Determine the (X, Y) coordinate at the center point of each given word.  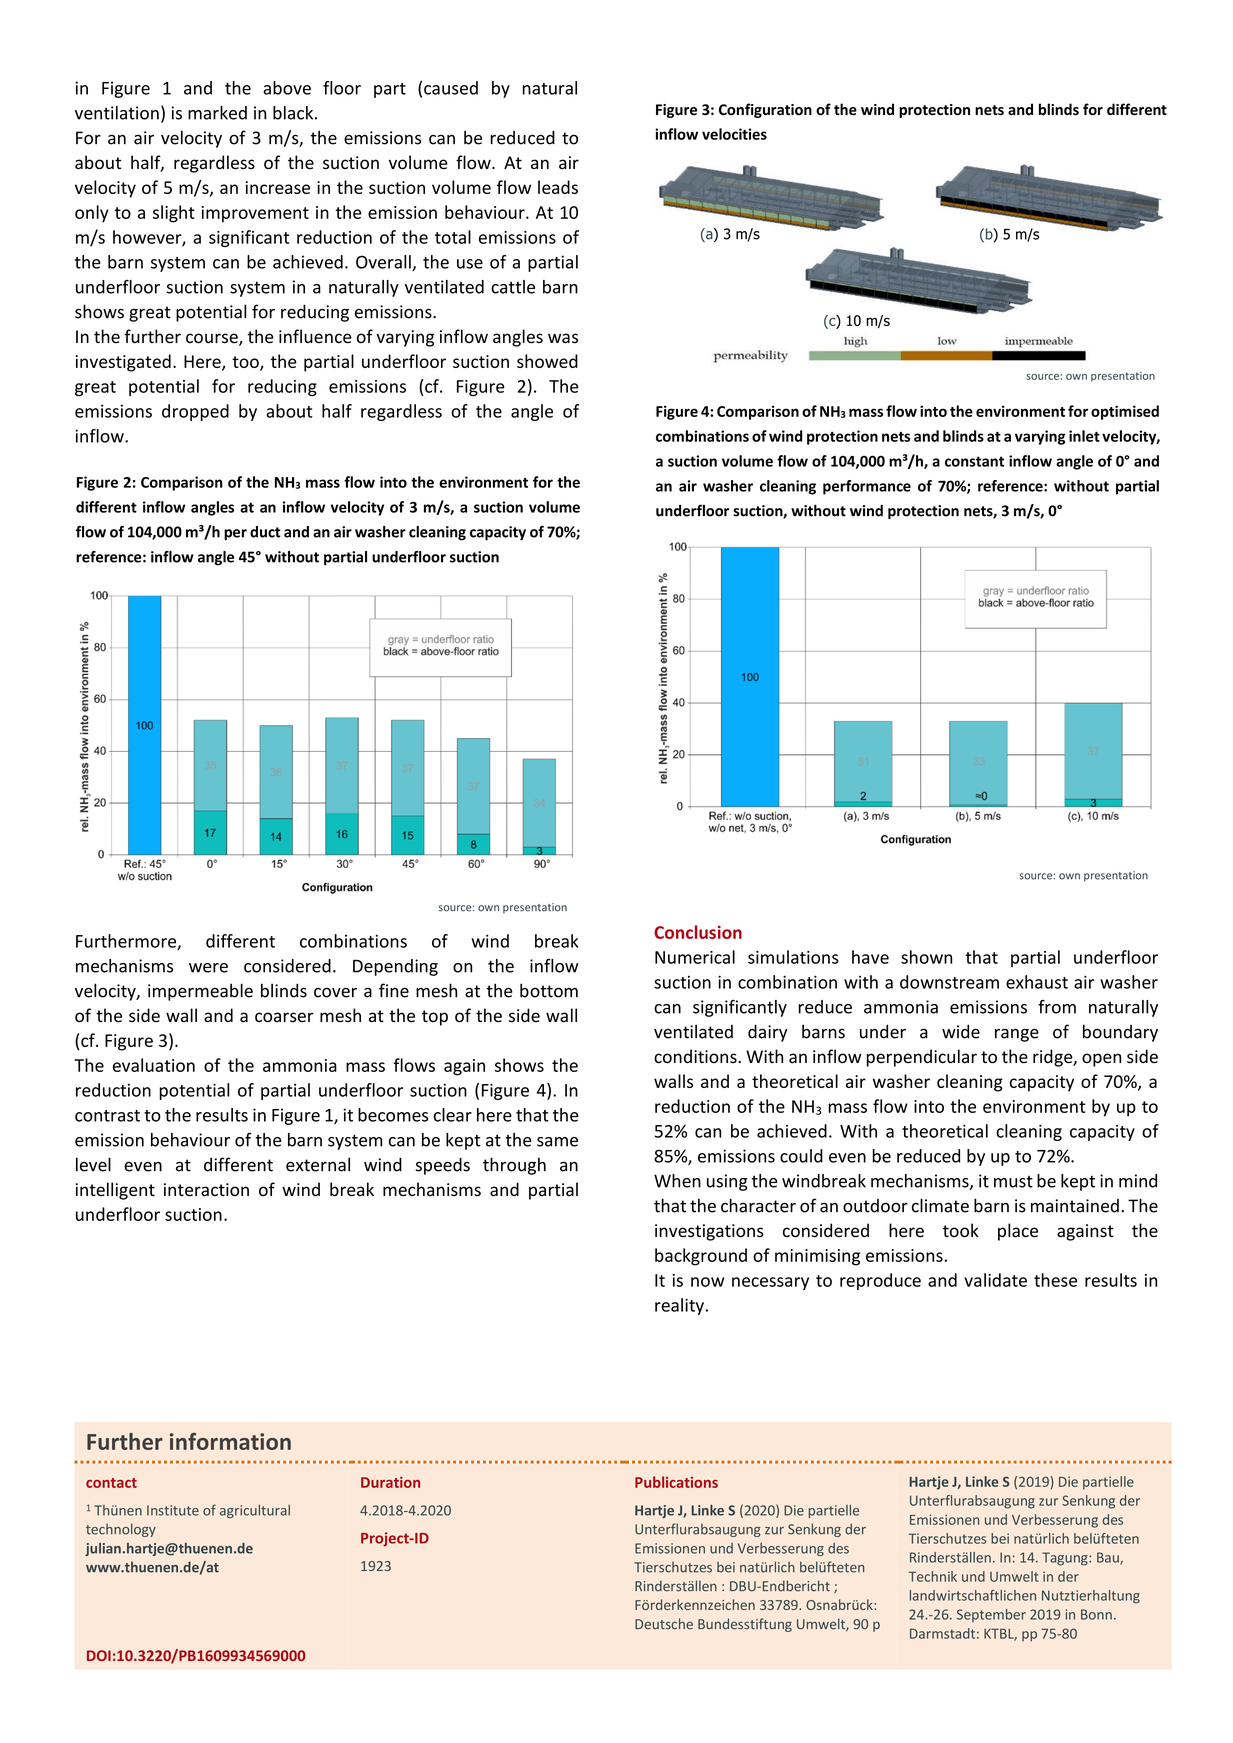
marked (217, 113)
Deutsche (664, 1624)
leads (558, 187)
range (1017, 1035)
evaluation (154, 1065)
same (557, 1142)
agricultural (255, 1511)
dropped (195, 412)
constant (974, 461)
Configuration (765, 110)
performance (867, 487)
